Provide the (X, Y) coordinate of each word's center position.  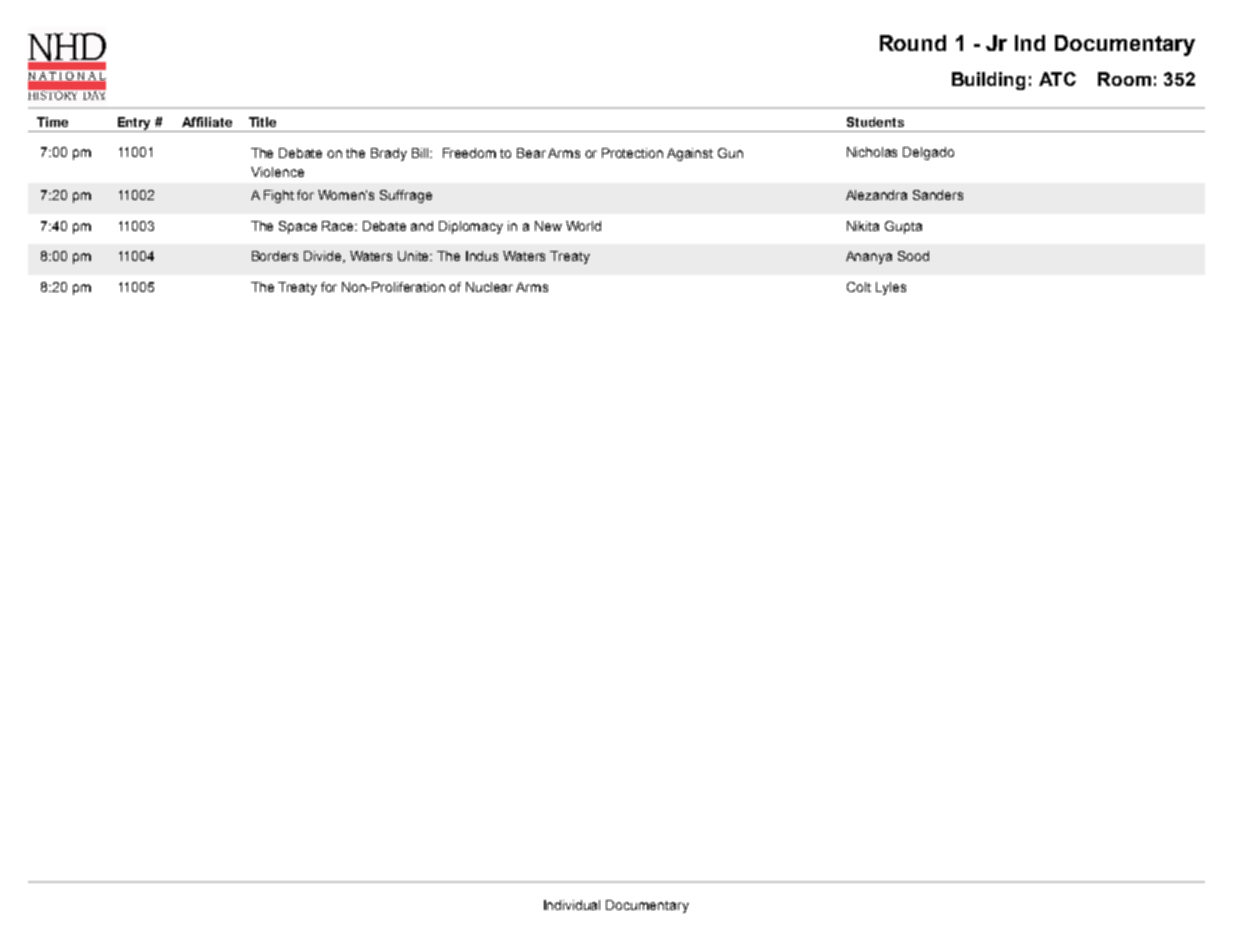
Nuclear (489, 287)
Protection (632, 153)
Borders (275, 256)
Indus (482, 256)
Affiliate (207, 122)
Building (988, 81)
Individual (572, 905)
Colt (859, 287)
